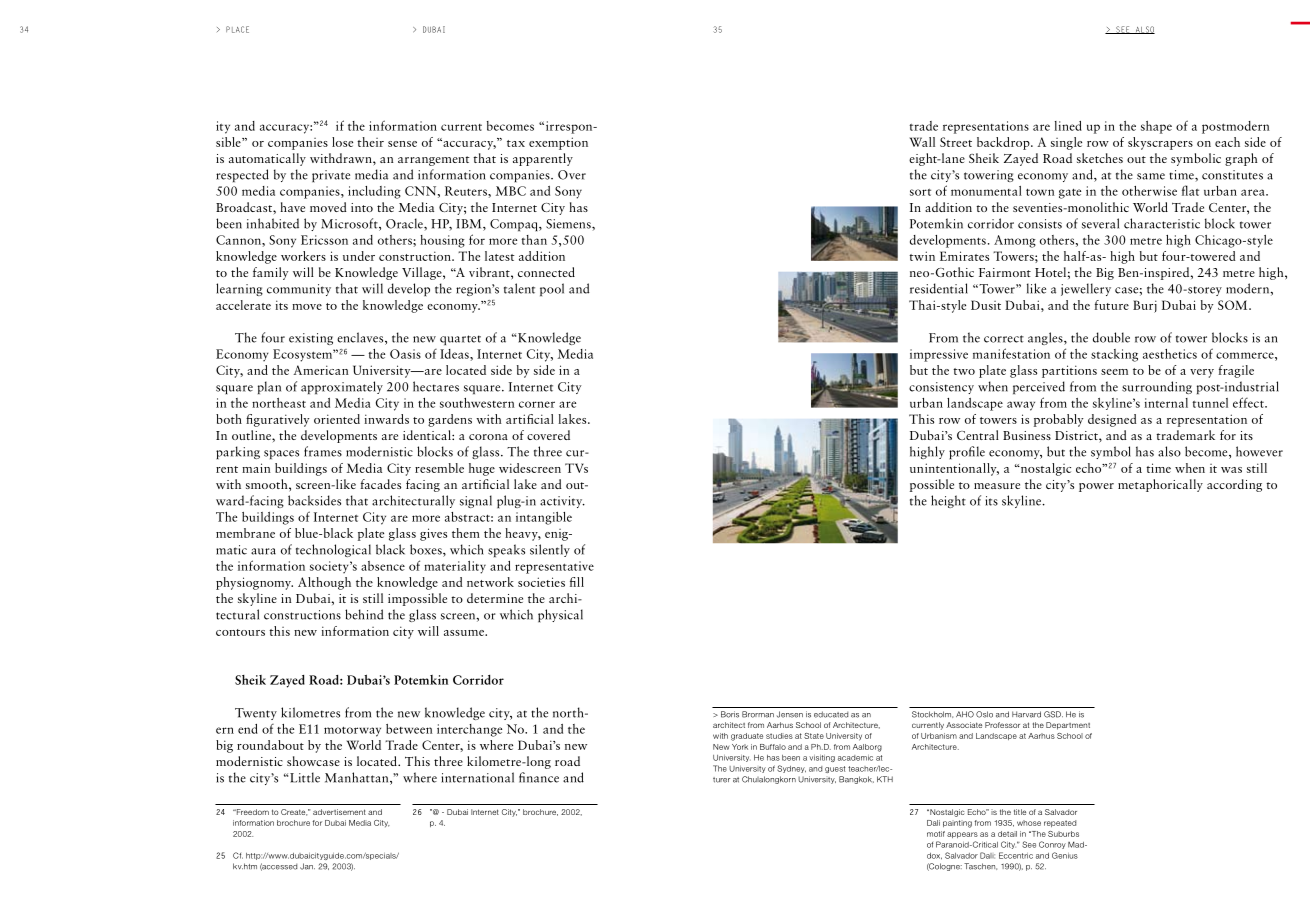  I want to click on GSD, so click(1053, 714).
